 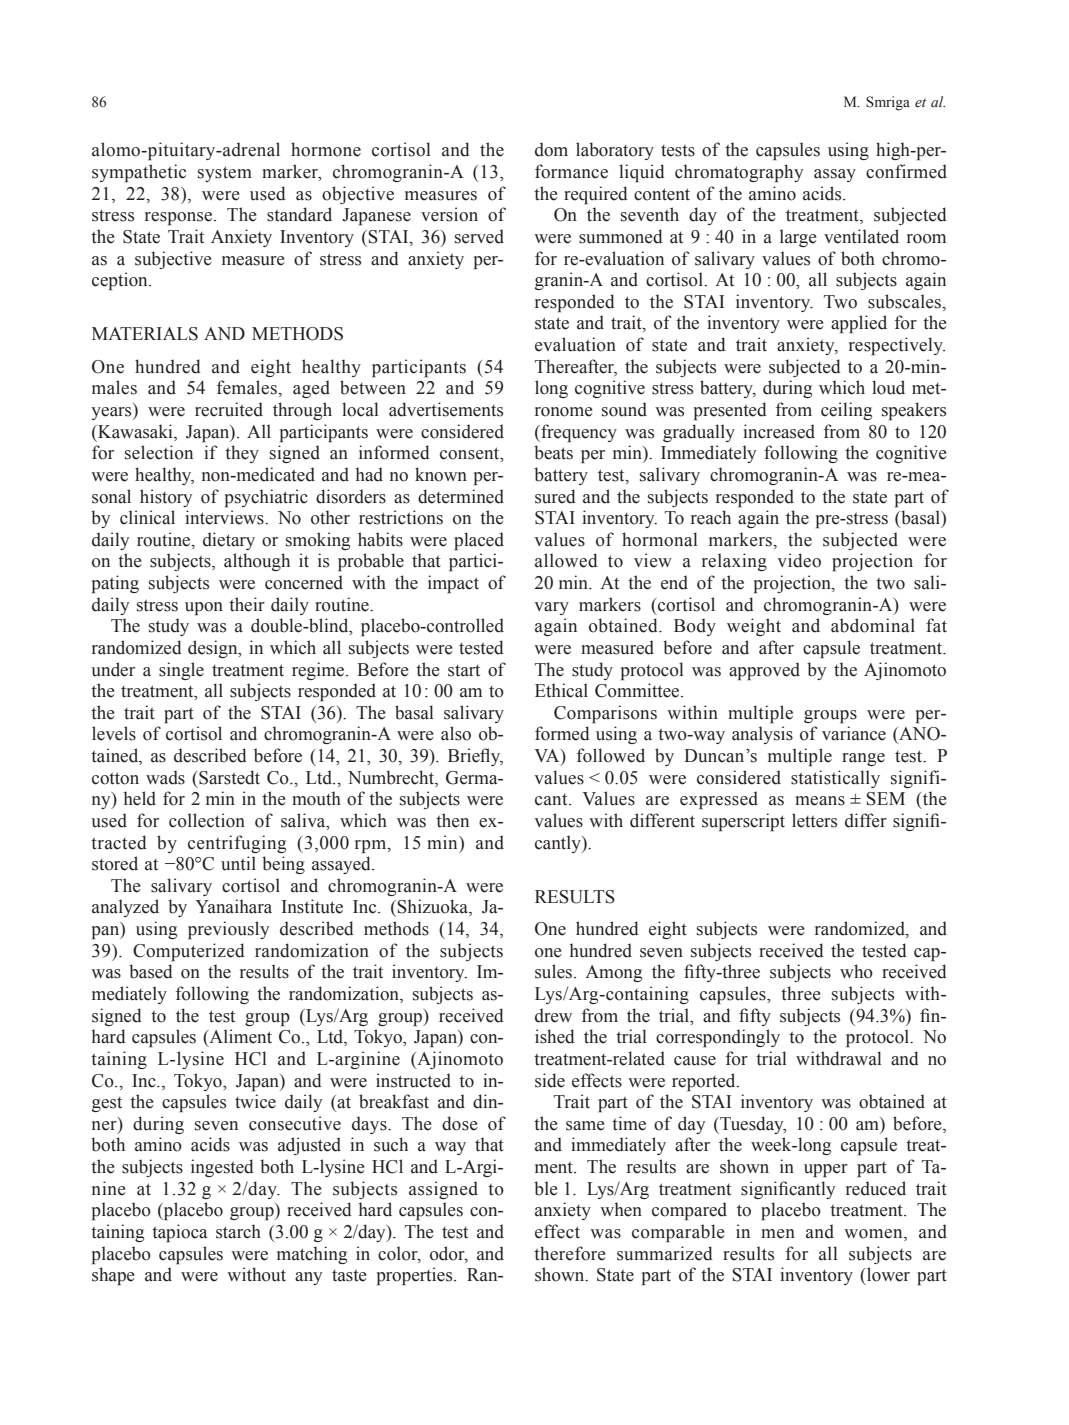 I want to click on variance, so click(x=854, y=733).
